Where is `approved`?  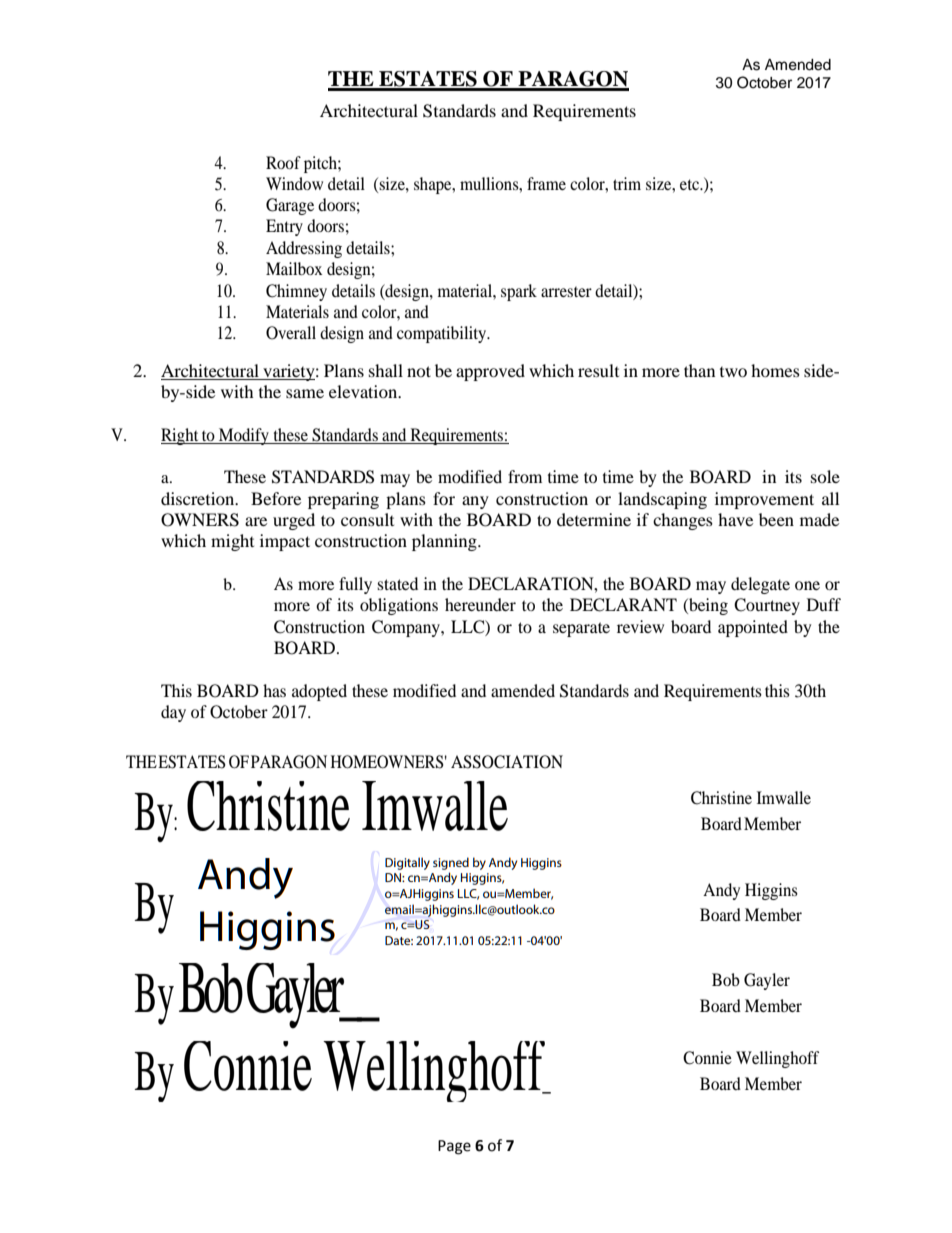
approved is located at coordinates (490, 372).
